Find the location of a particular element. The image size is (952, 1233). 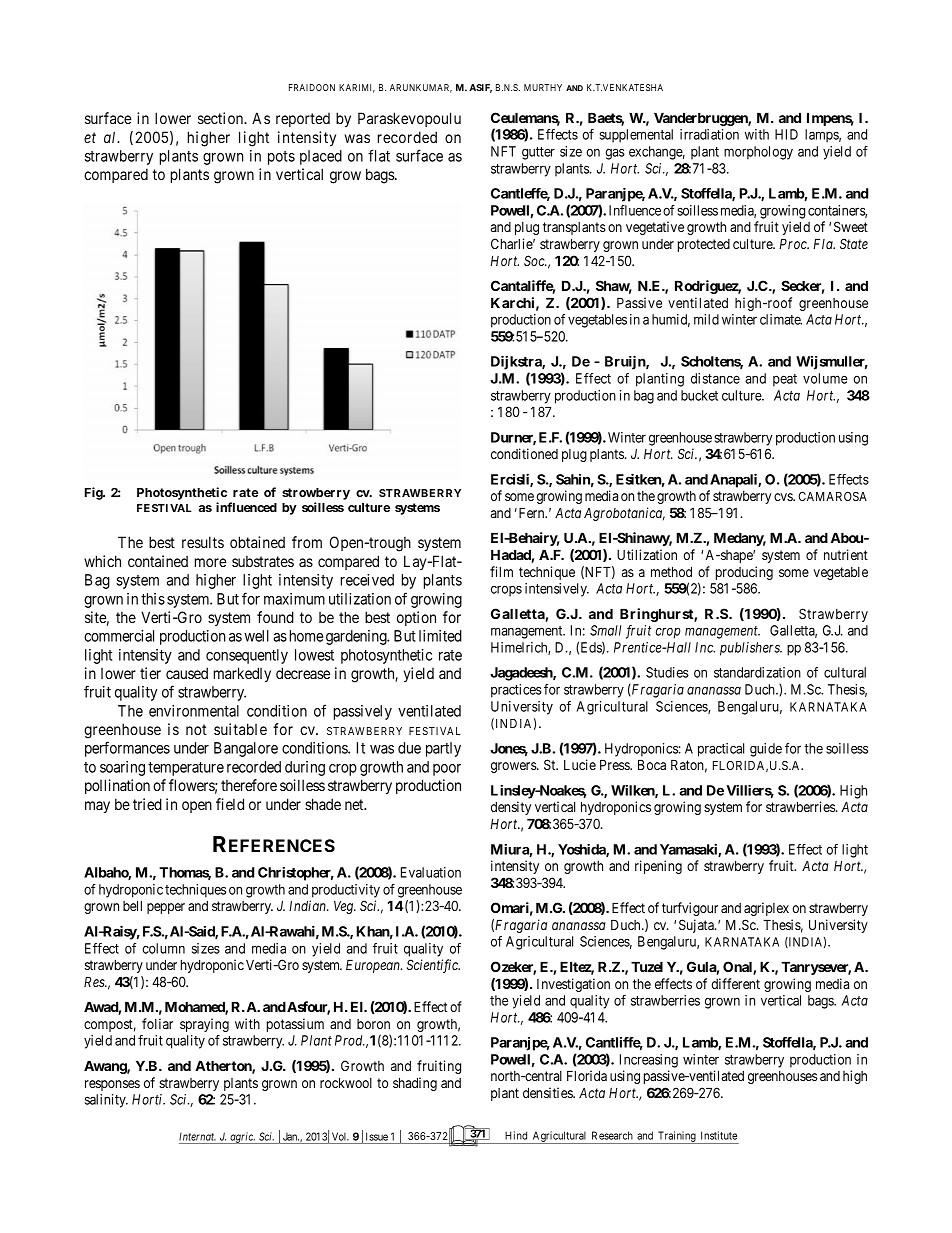

Institute is located at coordinates (719, 1135).
